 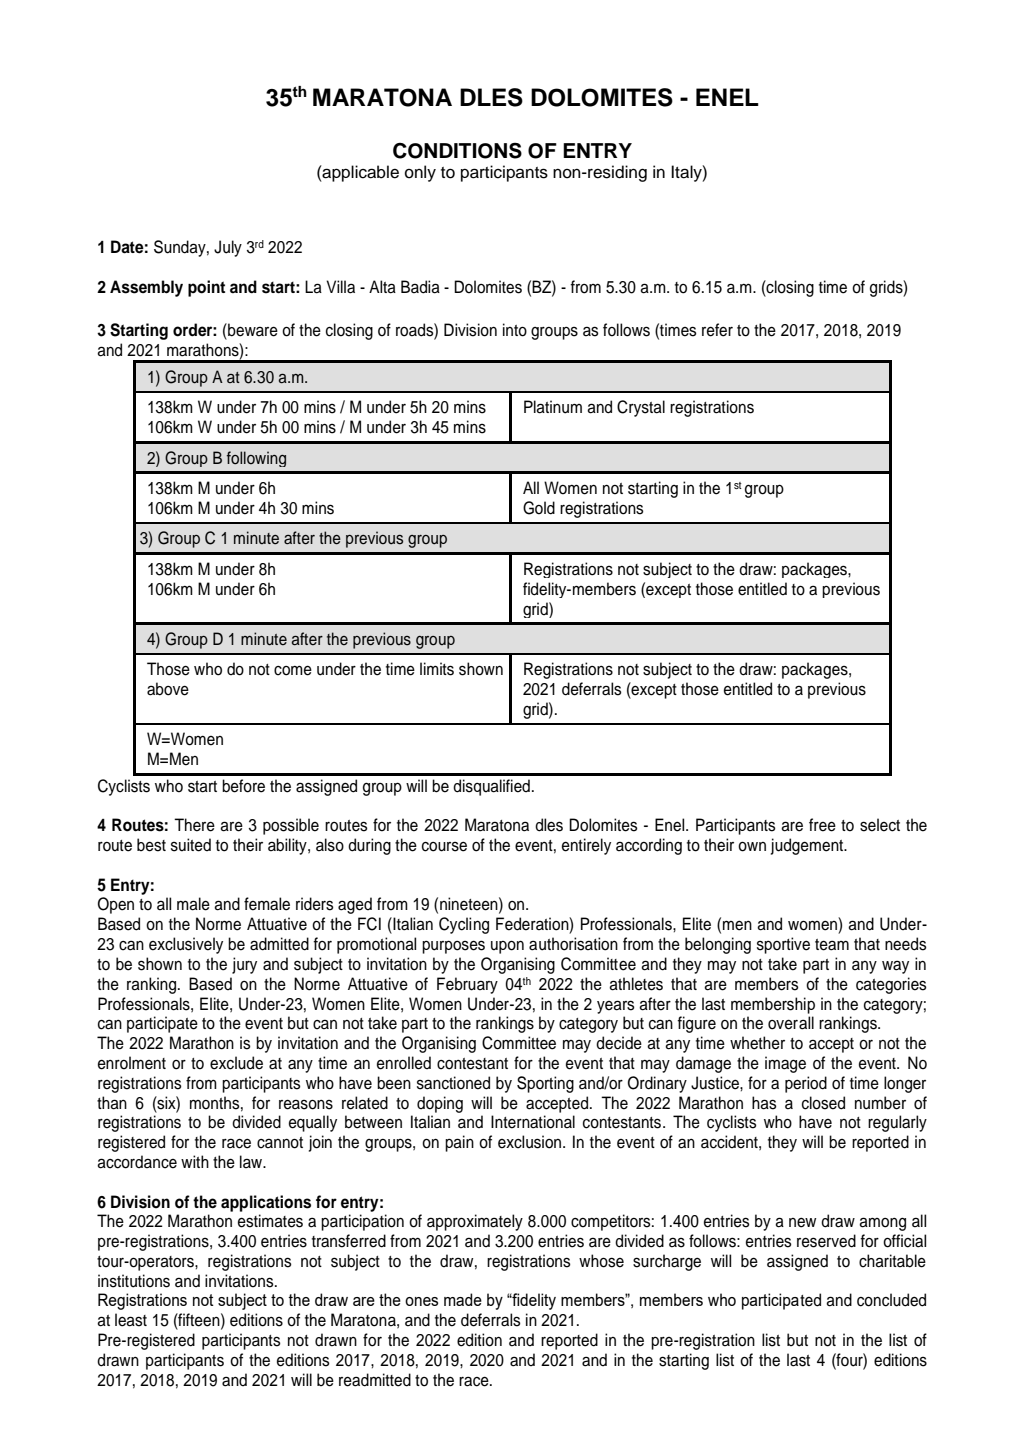 What do you see at coordinates (553, 407) in the screenshot?
I see `Platinum` at bounding box center [553, 407].
